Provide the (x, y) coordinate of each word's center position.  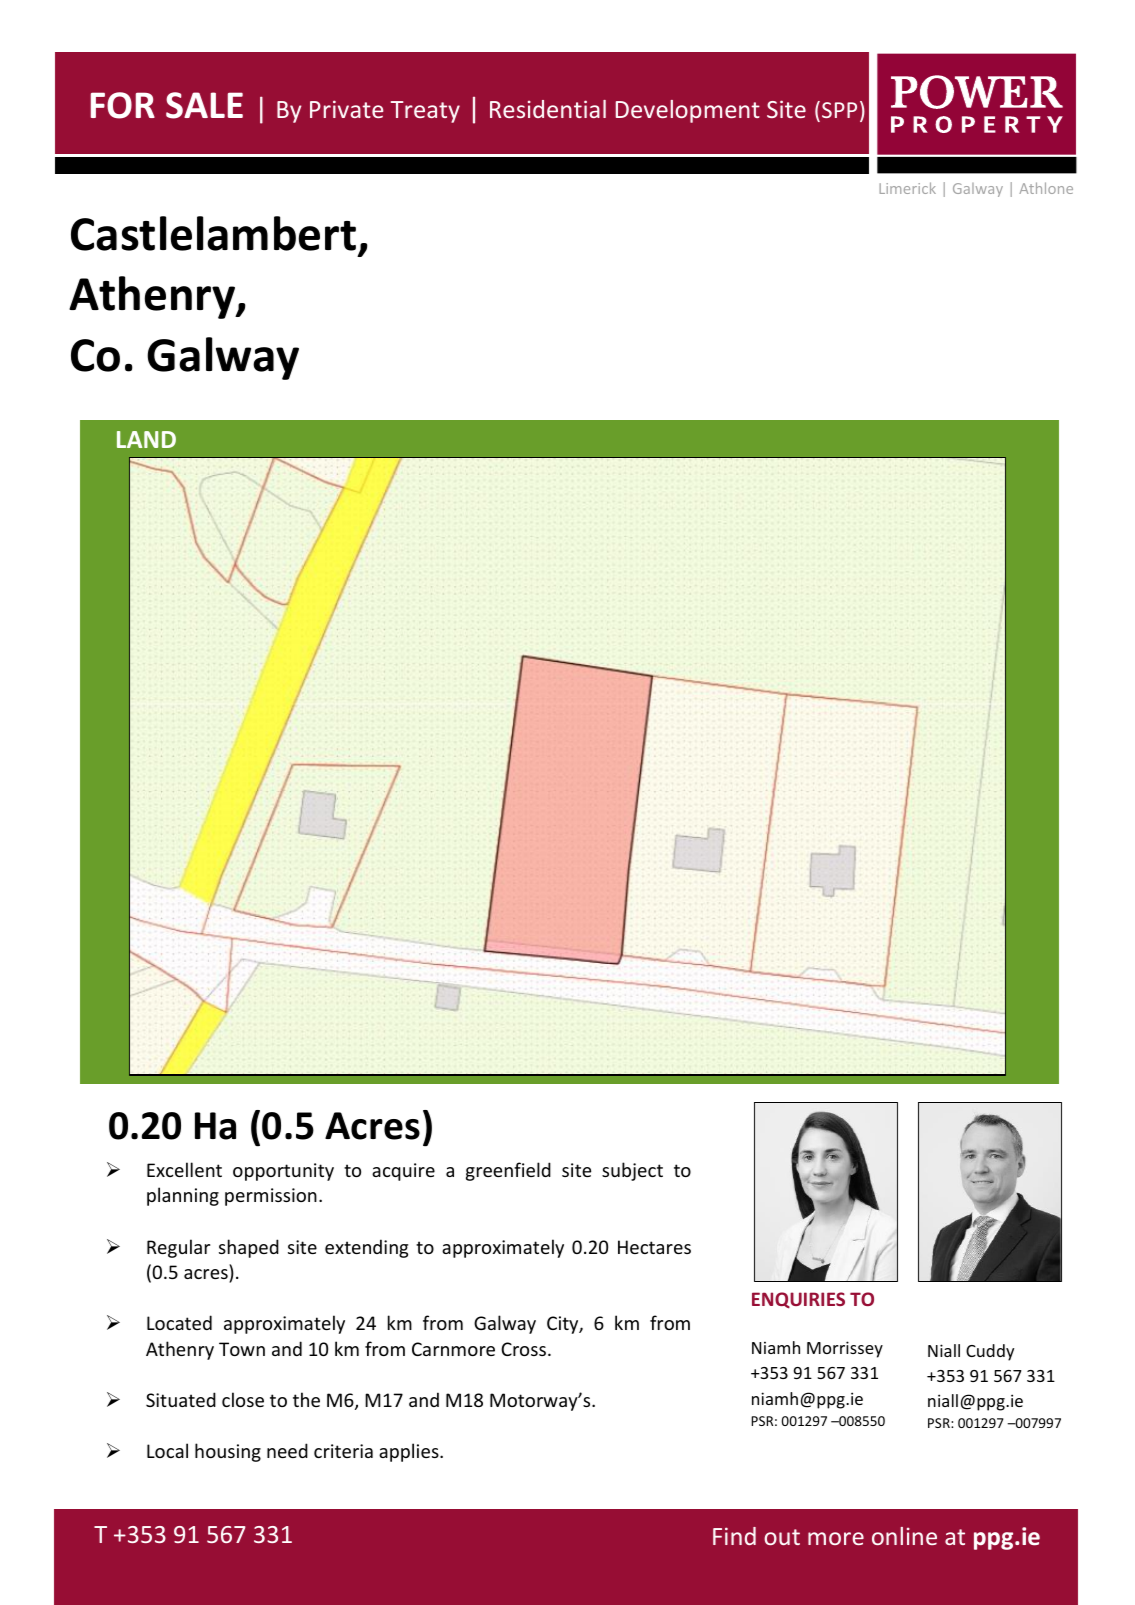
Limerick (907, 188)
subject (632, 1171)
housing (228, 1452)
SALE (204, 105)
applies (410, 1452)
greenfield (508, 1171)
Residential (548, 109)
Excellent (184, 1169)
